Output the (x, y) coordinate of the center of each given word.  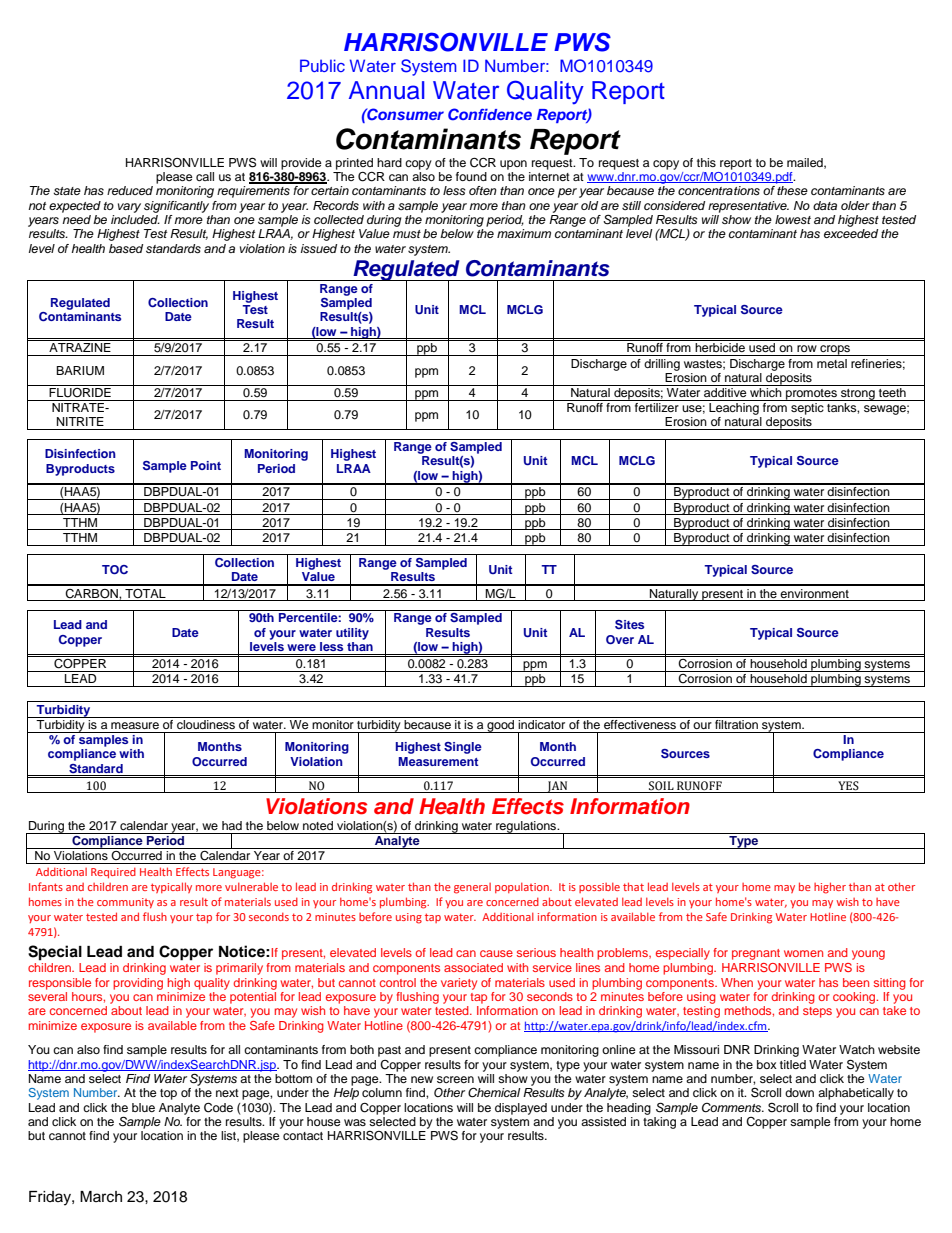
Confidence (490, 114)
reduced (130, 190)
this (706, 162)
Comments (733, 1108)
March (101, 1197)
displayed (521, 1109)
